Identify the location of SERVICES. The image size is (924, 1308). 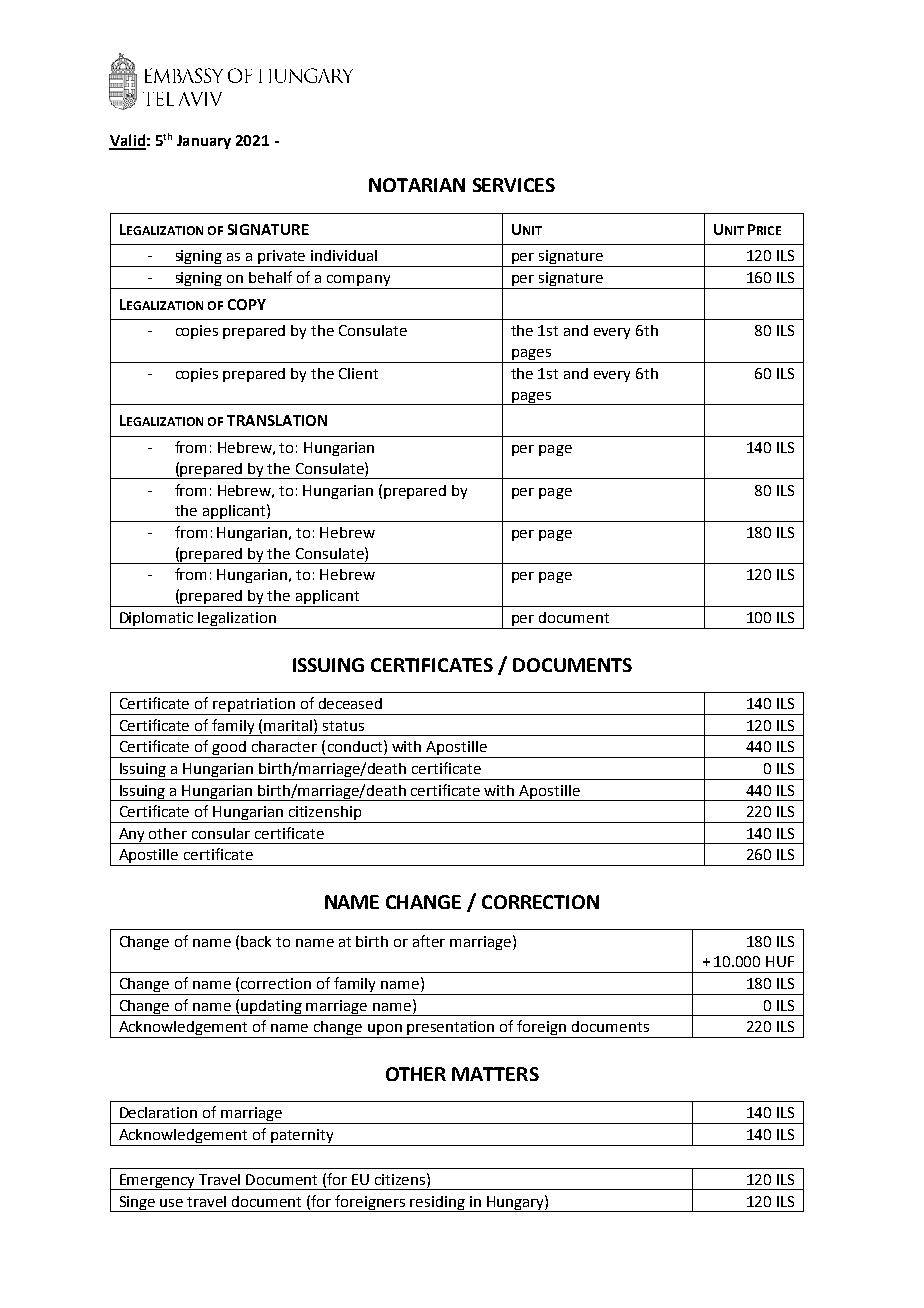
(514, 185).
